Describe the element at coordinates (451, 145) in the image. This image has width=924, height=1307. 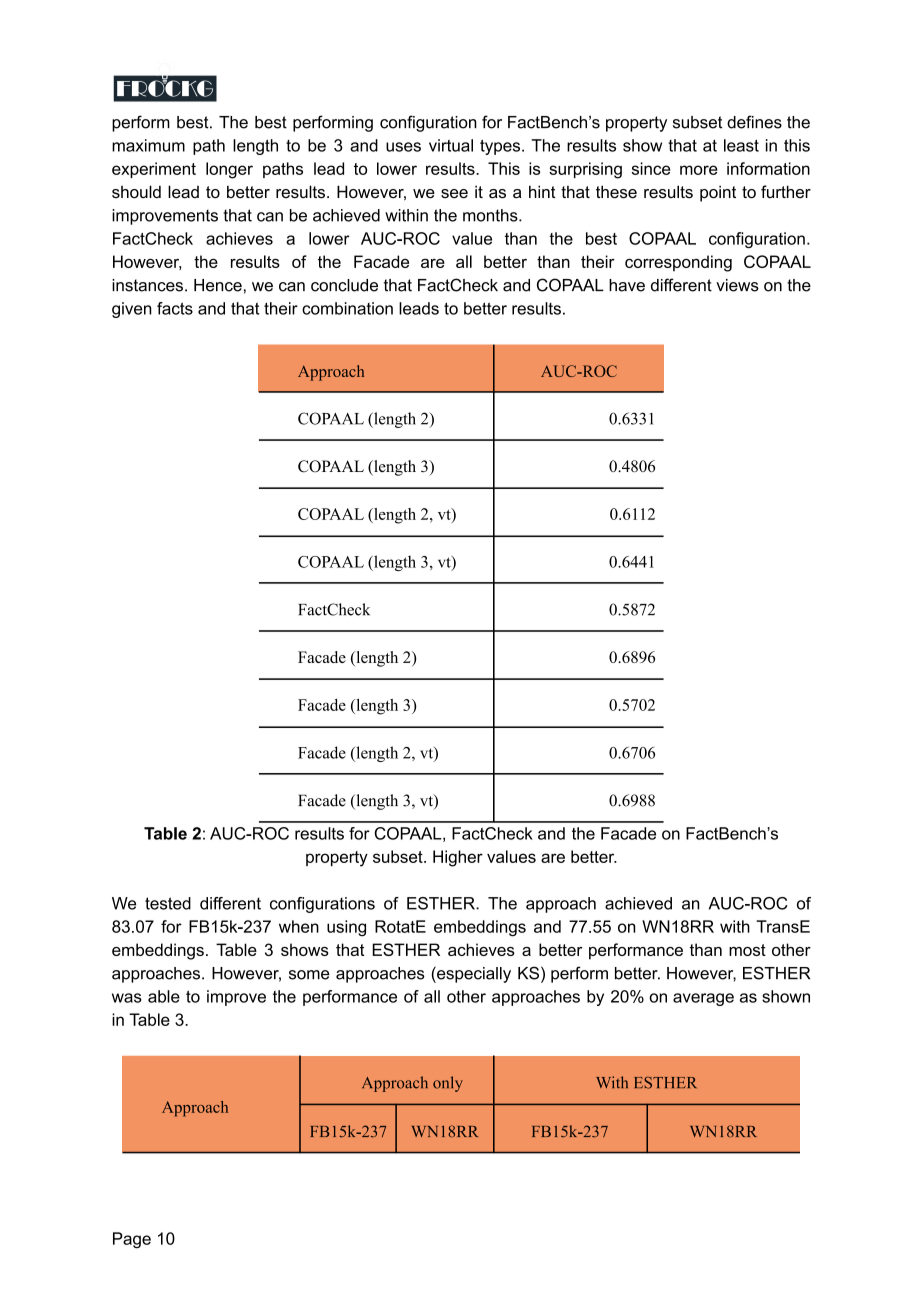
I see `virtual` at that location.
